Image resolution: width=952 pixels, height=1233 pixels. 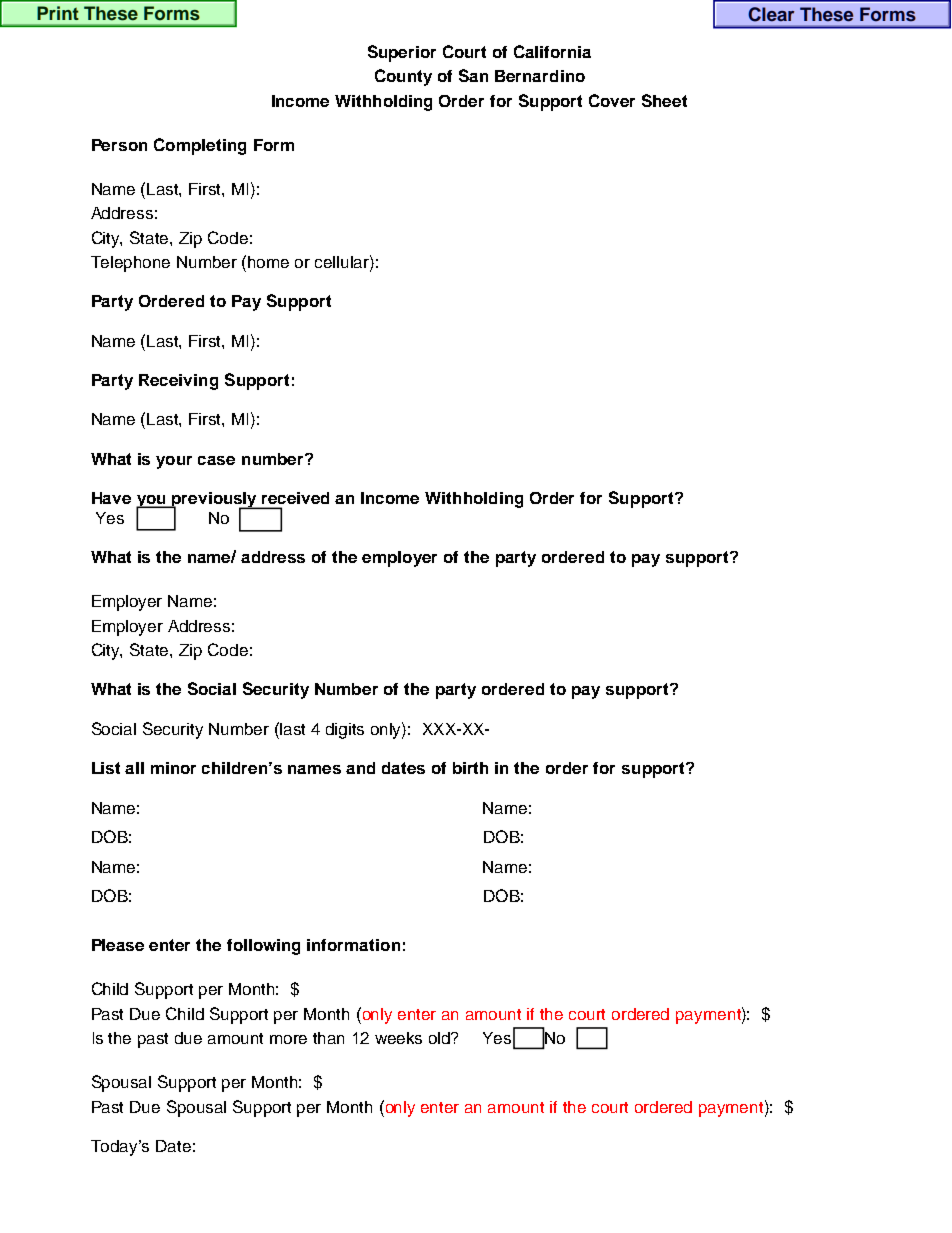 I want to click on County, so click(x=403, y=77).
